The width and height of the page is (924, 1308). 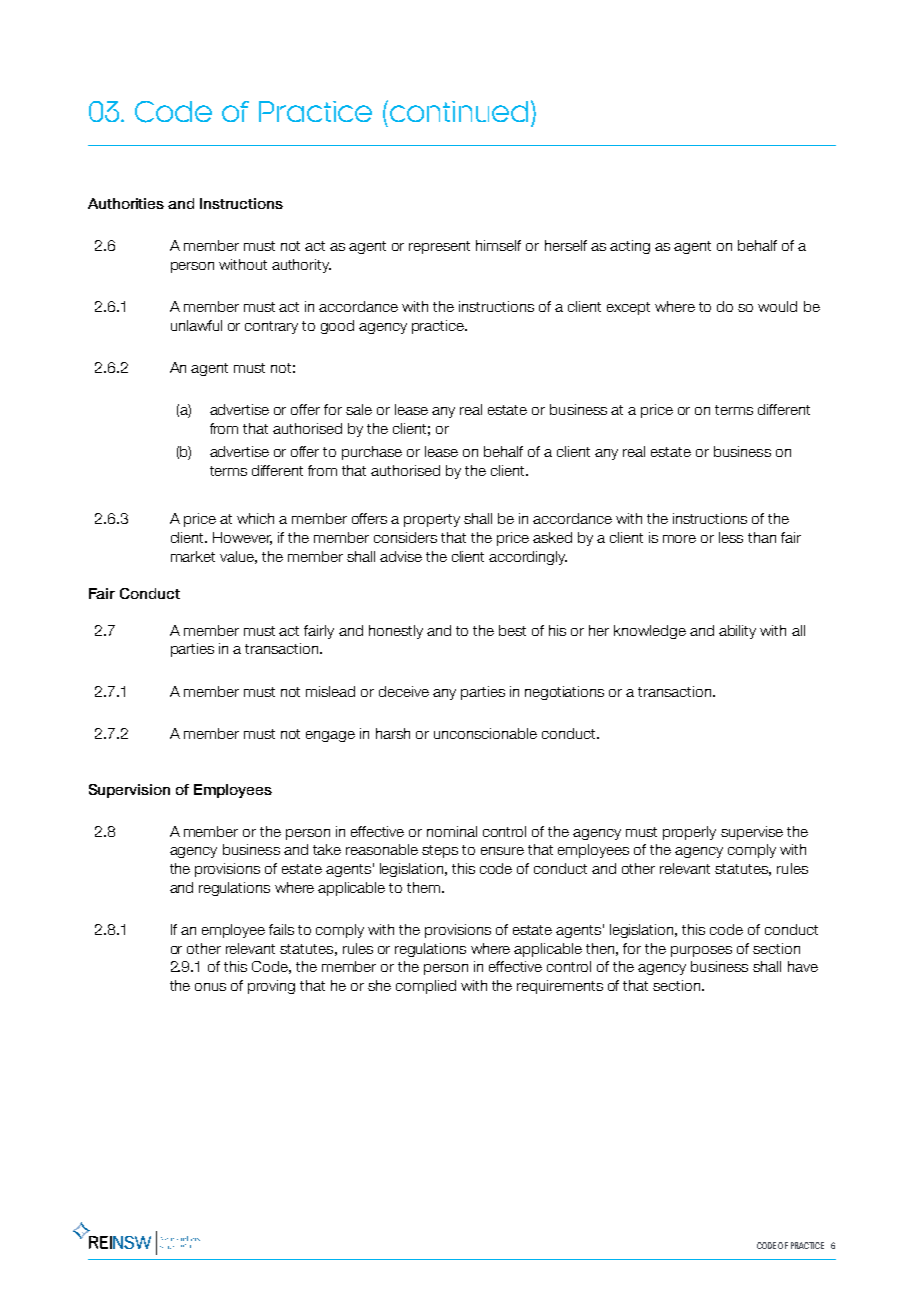 I want to click on Authorities, so click(x=126, y=203).
